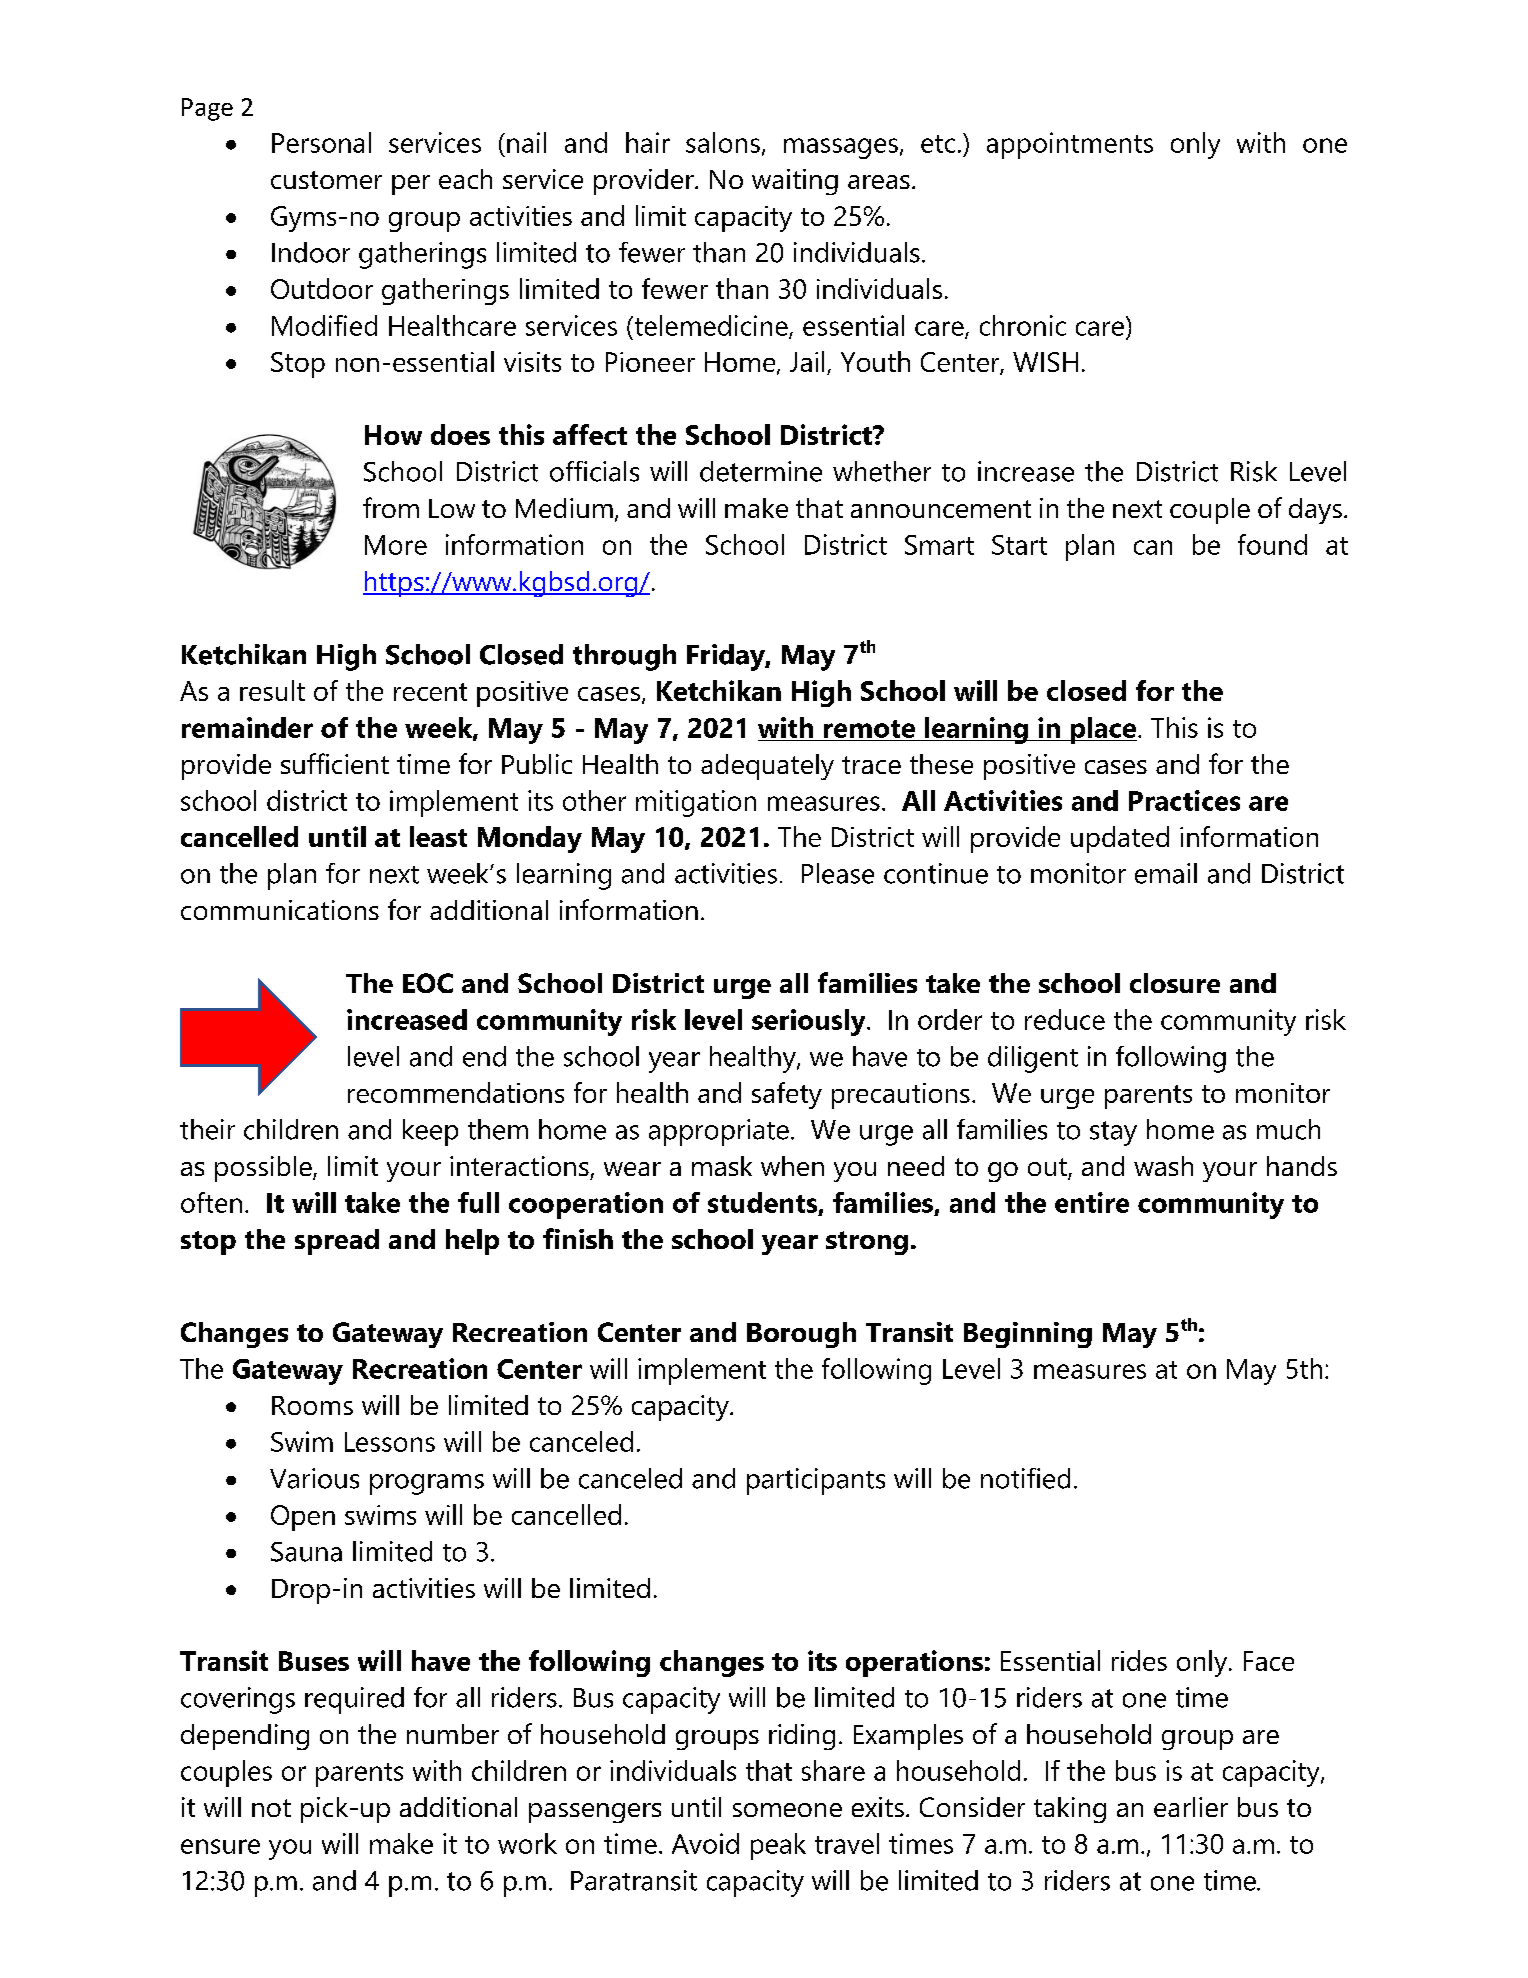 Image resolution: width=1528 pixels, height=1978 pixels. I want to click on strong, so click(867, 1243).
